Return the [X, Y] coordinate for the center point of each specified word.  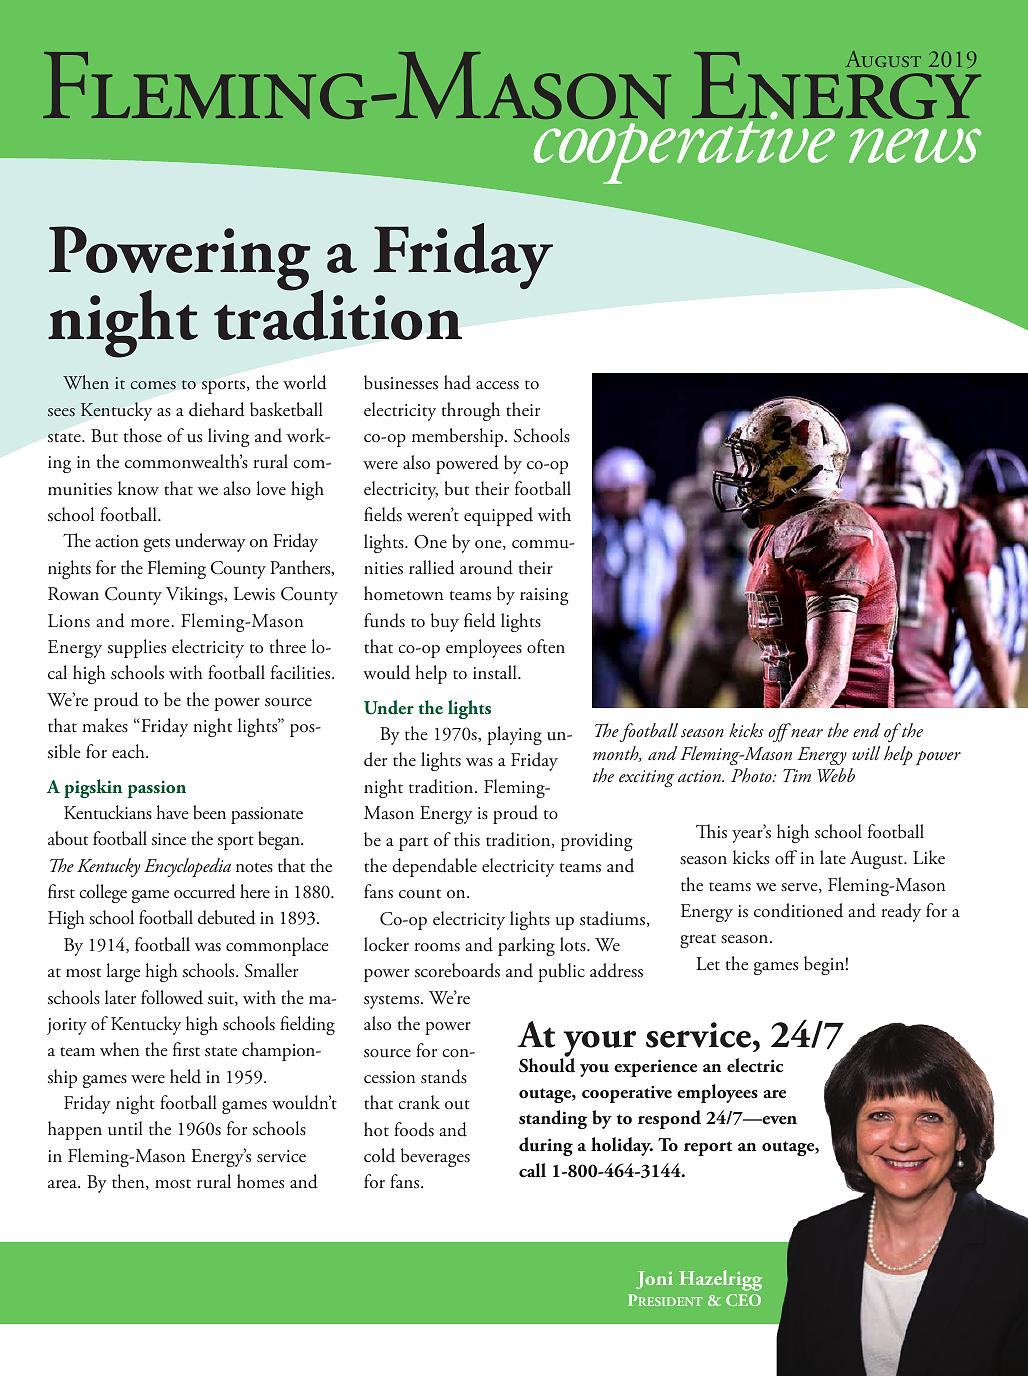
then [129, 1182]
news [915, 145]
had [457, 382]
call [532, 1170]
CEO [743, 1300]
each [129, 751]
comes [153, 385]
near [807, 733]
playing [514, 735]
